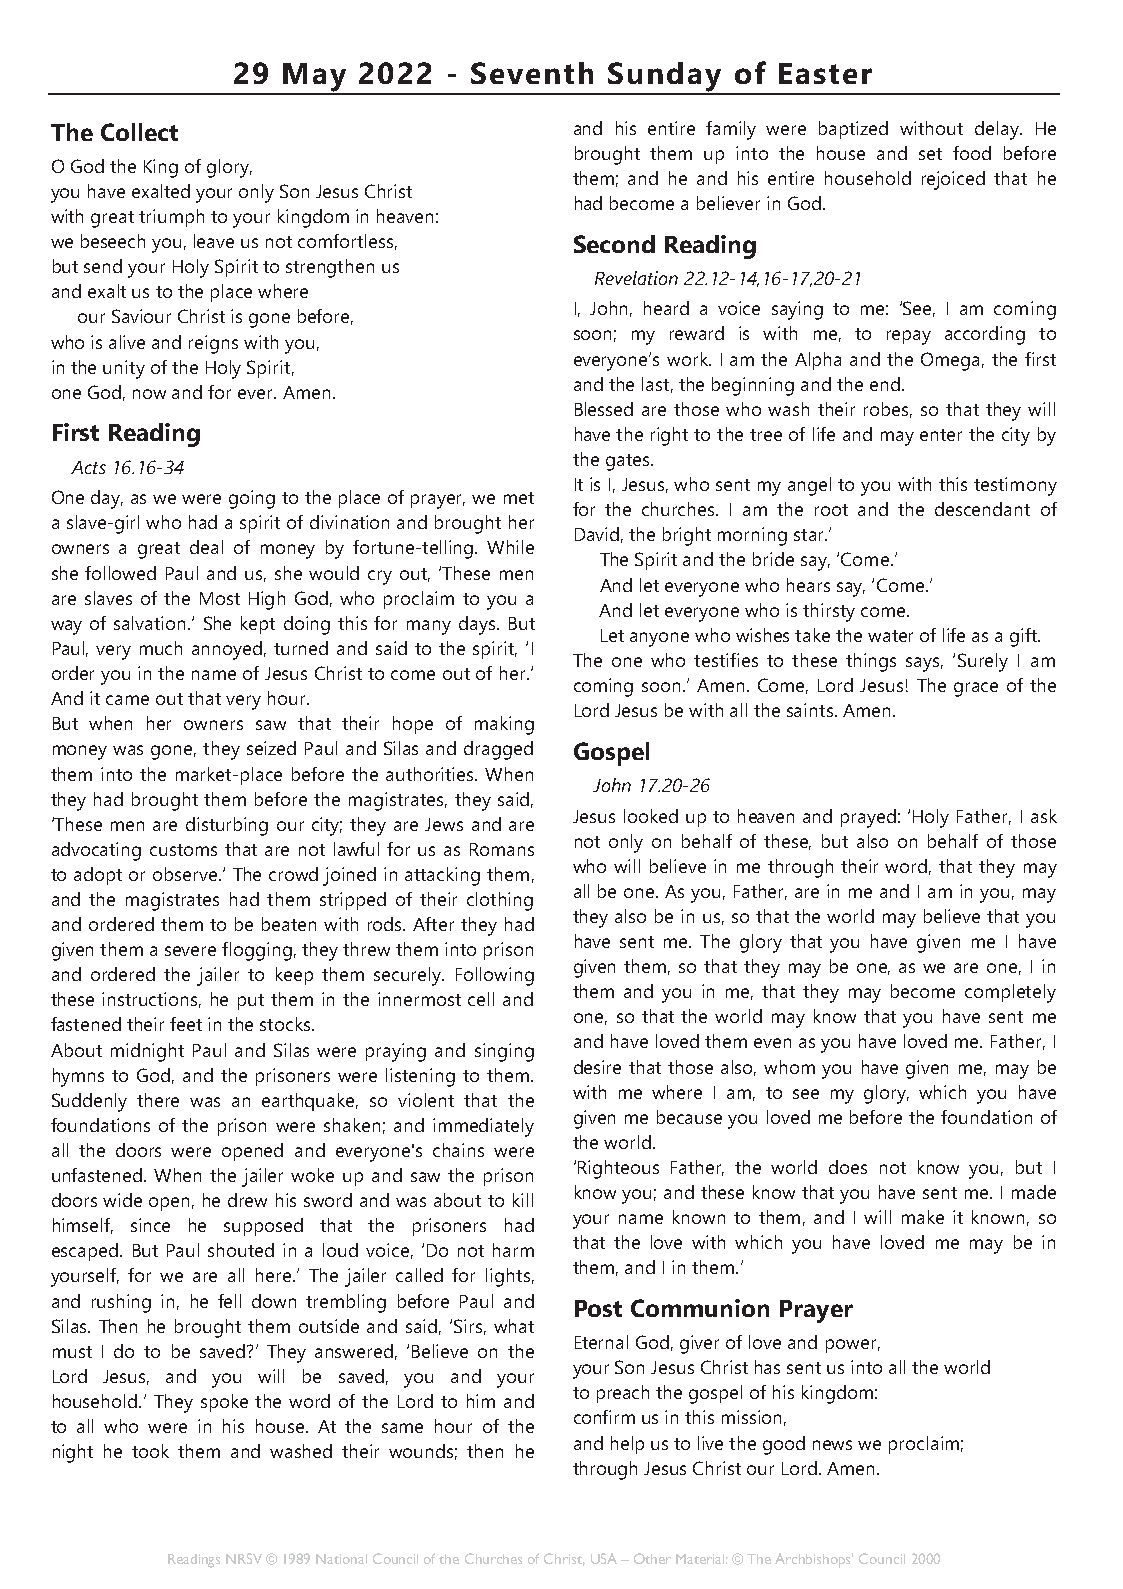 The height and width of the page is (1589, 1123). What do you see at coordinates (814, 1560) in the page?
I see `Archbishops` at bounding box center [814, 1560].
